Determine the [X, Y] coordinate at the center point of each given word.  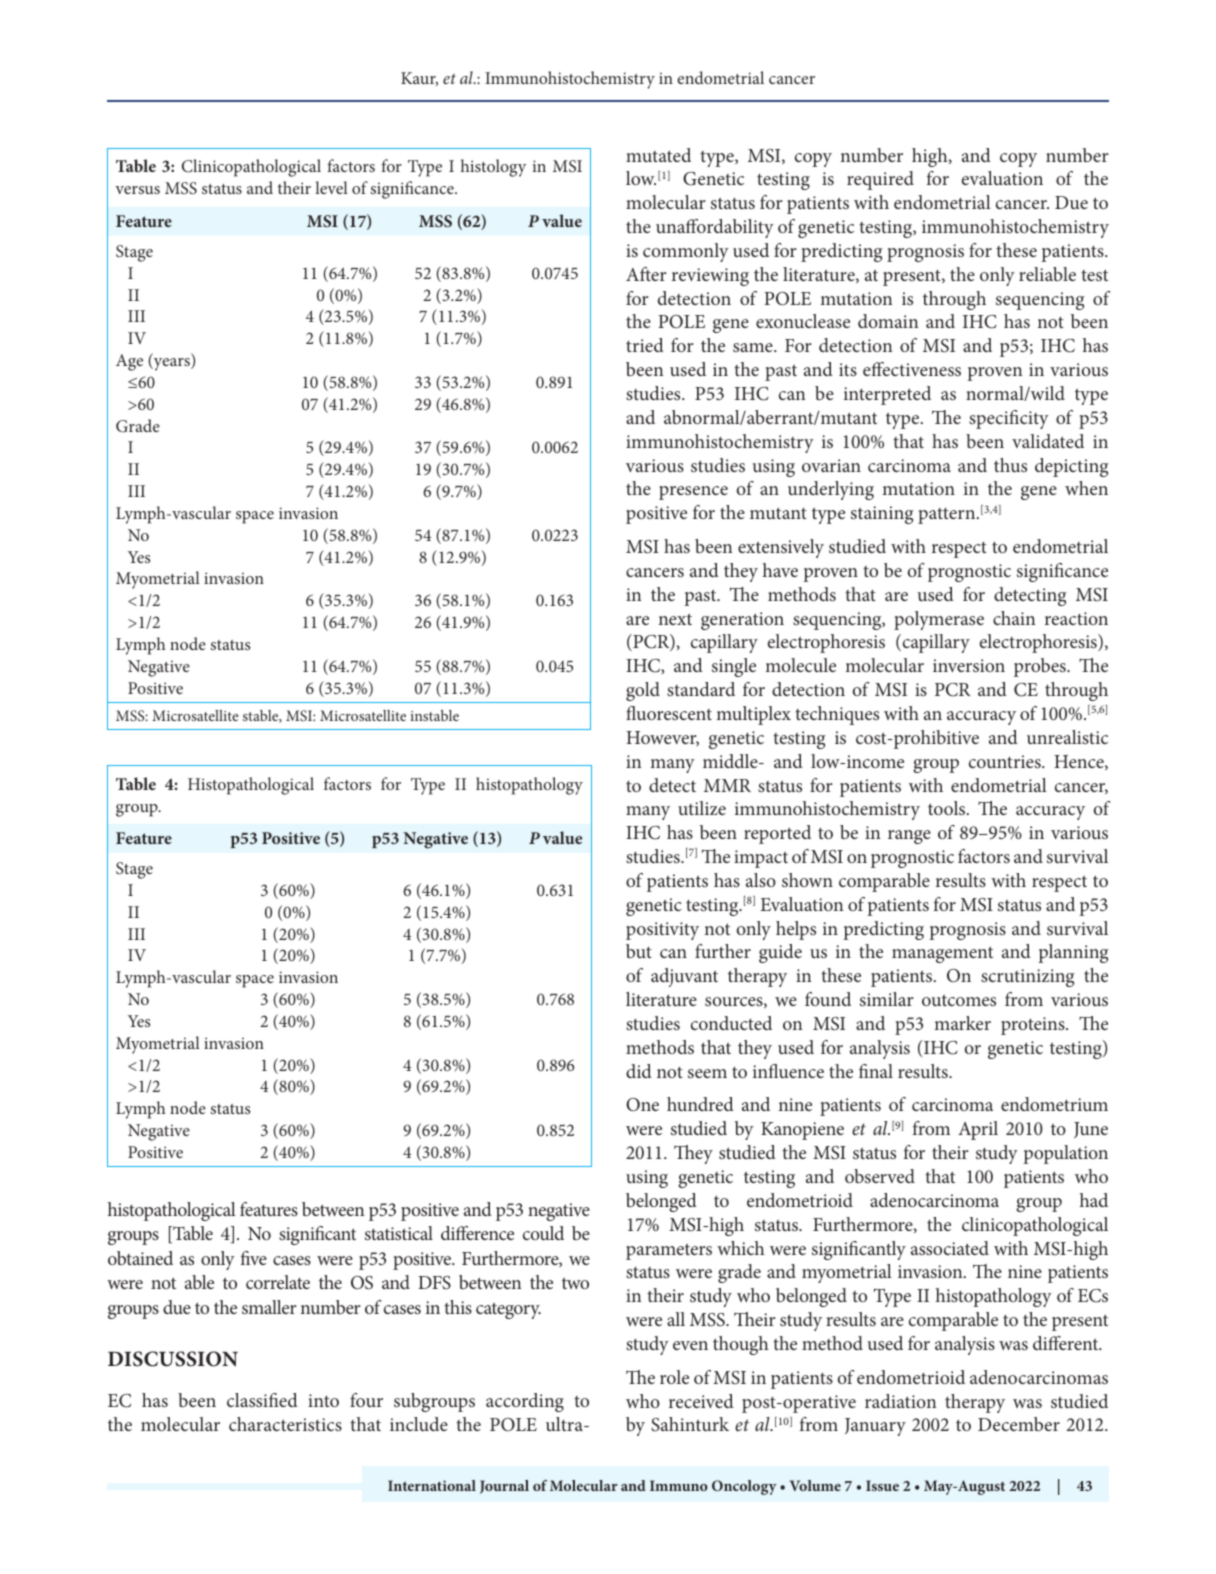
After [646, 274]
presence [693, 493]
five [254, 1258]
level [331, 187]
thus [1010, 465]
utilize [702, 808]
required [880, 180]
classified [262, 1400]
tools [948, 808]
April [978, 1130]
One [642, 1105]
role [674, 1377]
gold [643, 691]
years [171, 364]
